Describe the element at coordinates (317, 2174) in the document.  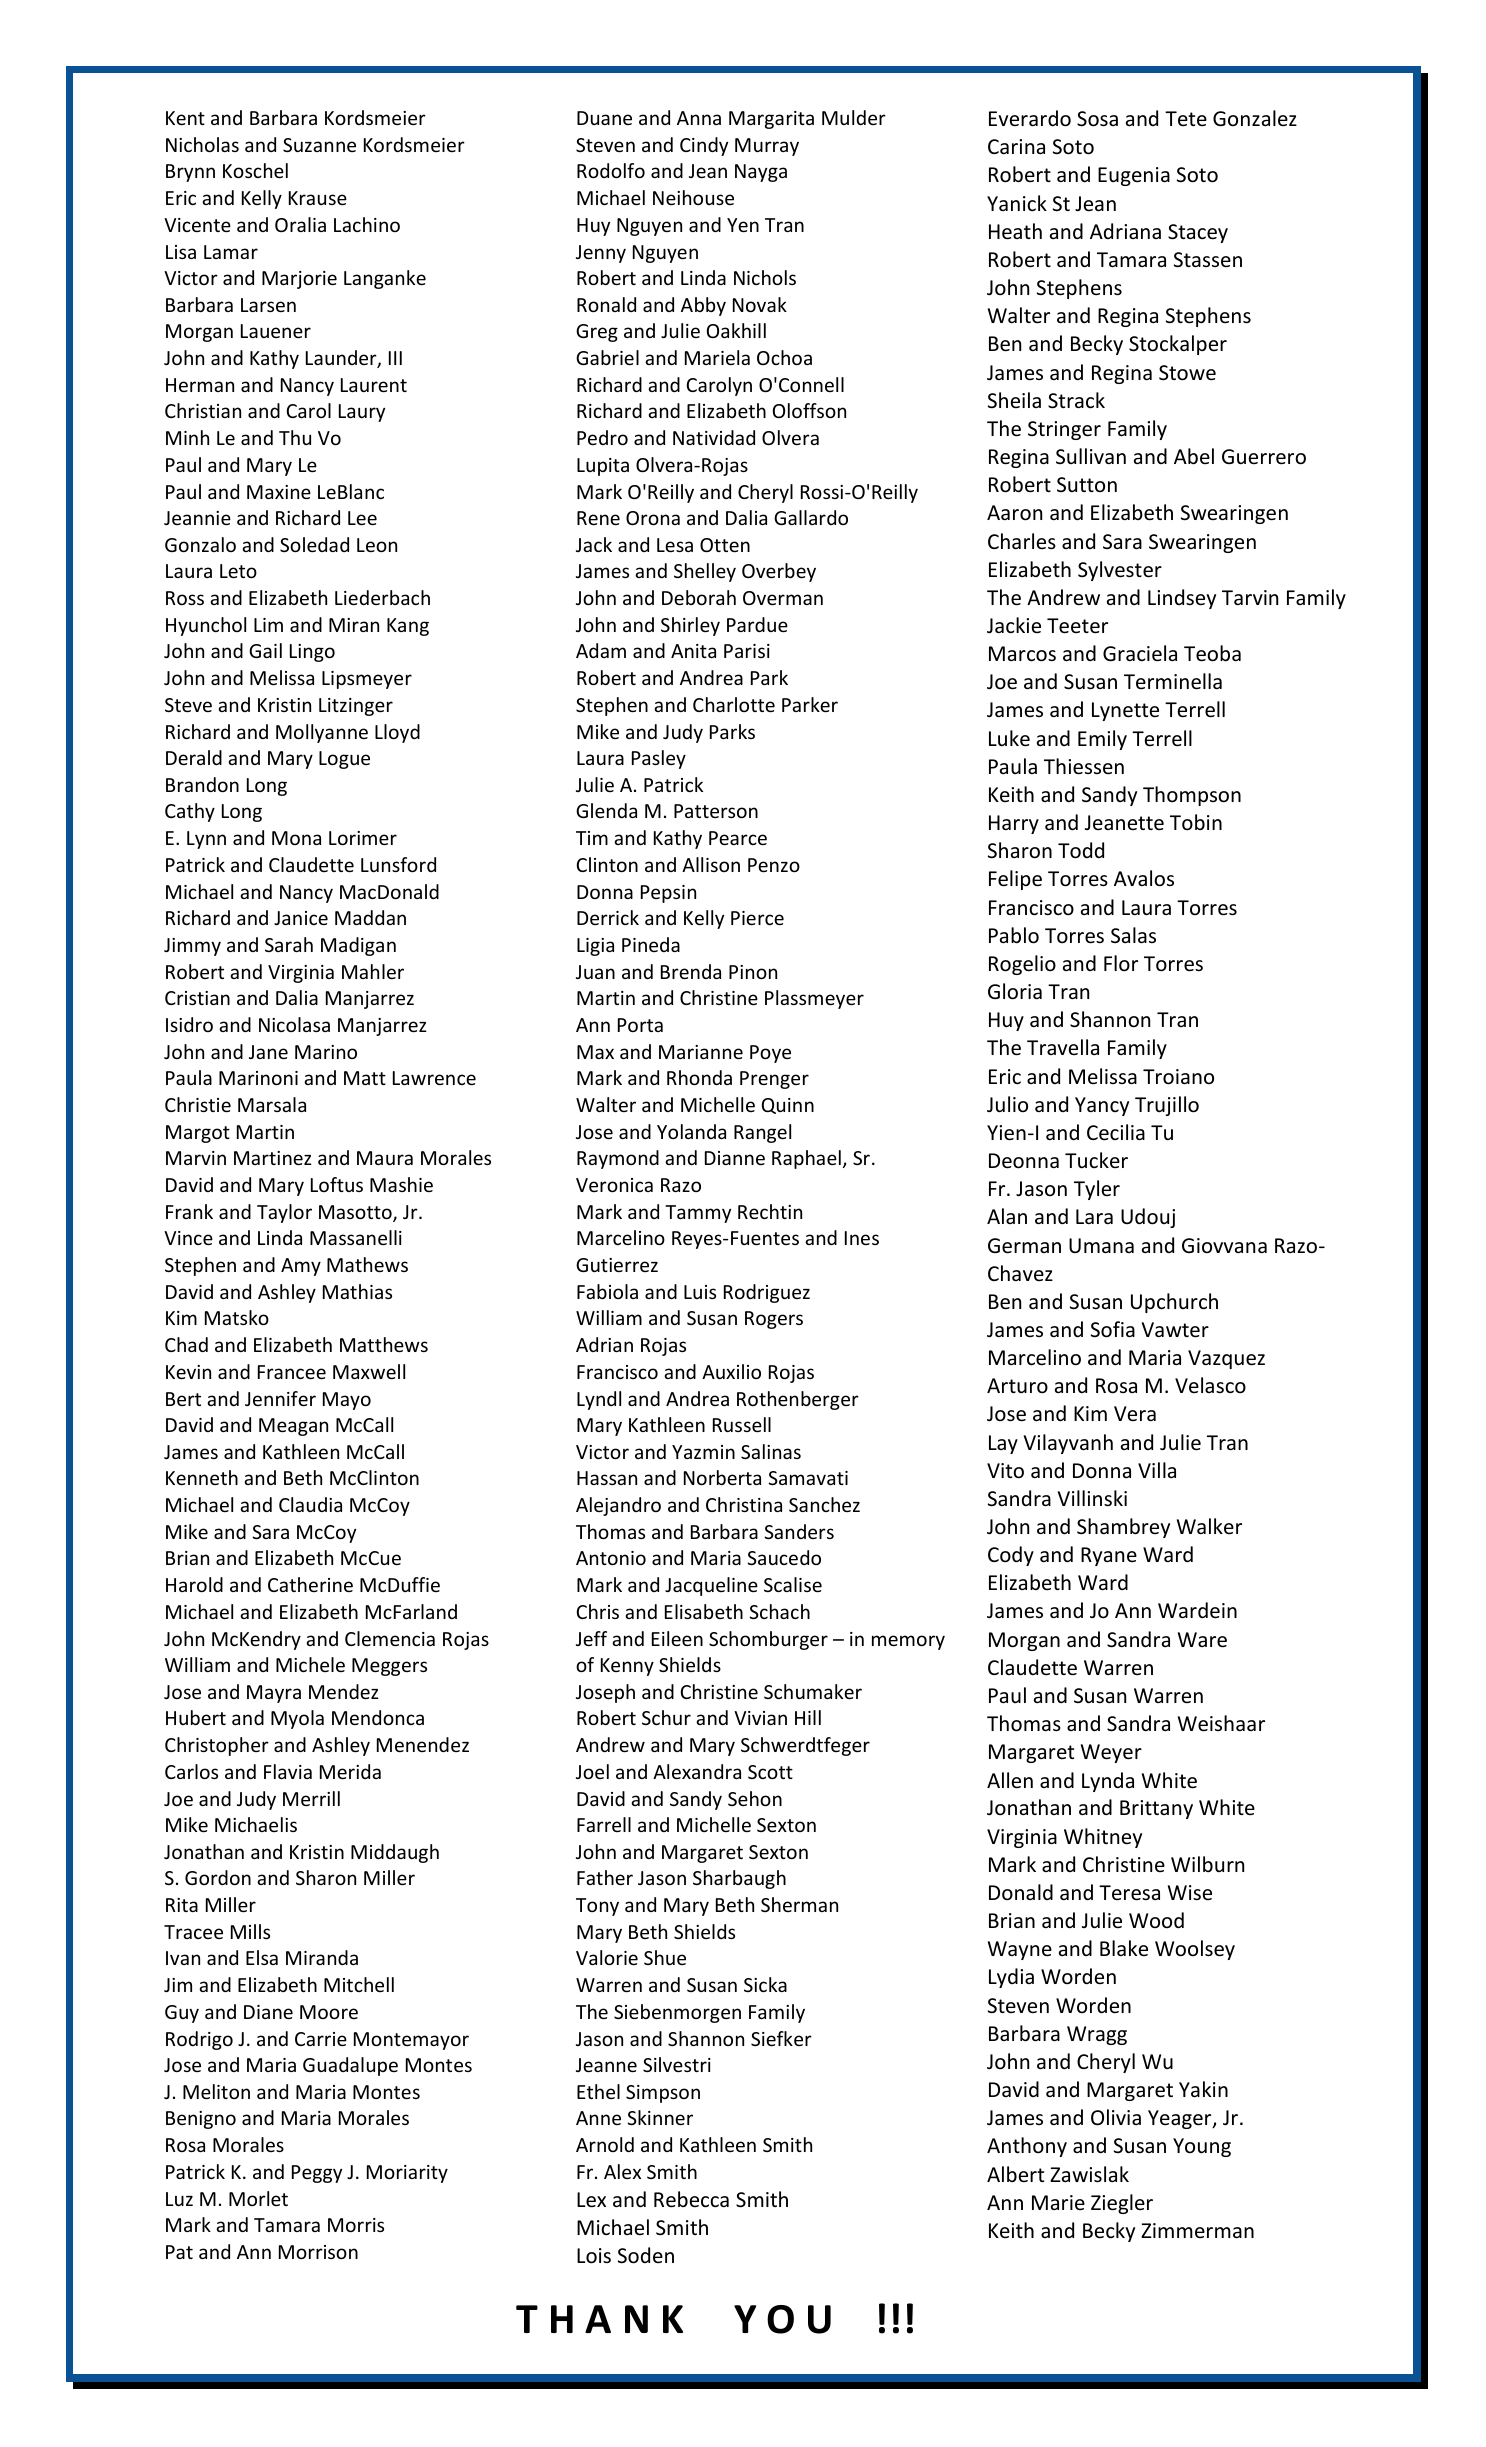
I see `Peggy` at that location.
